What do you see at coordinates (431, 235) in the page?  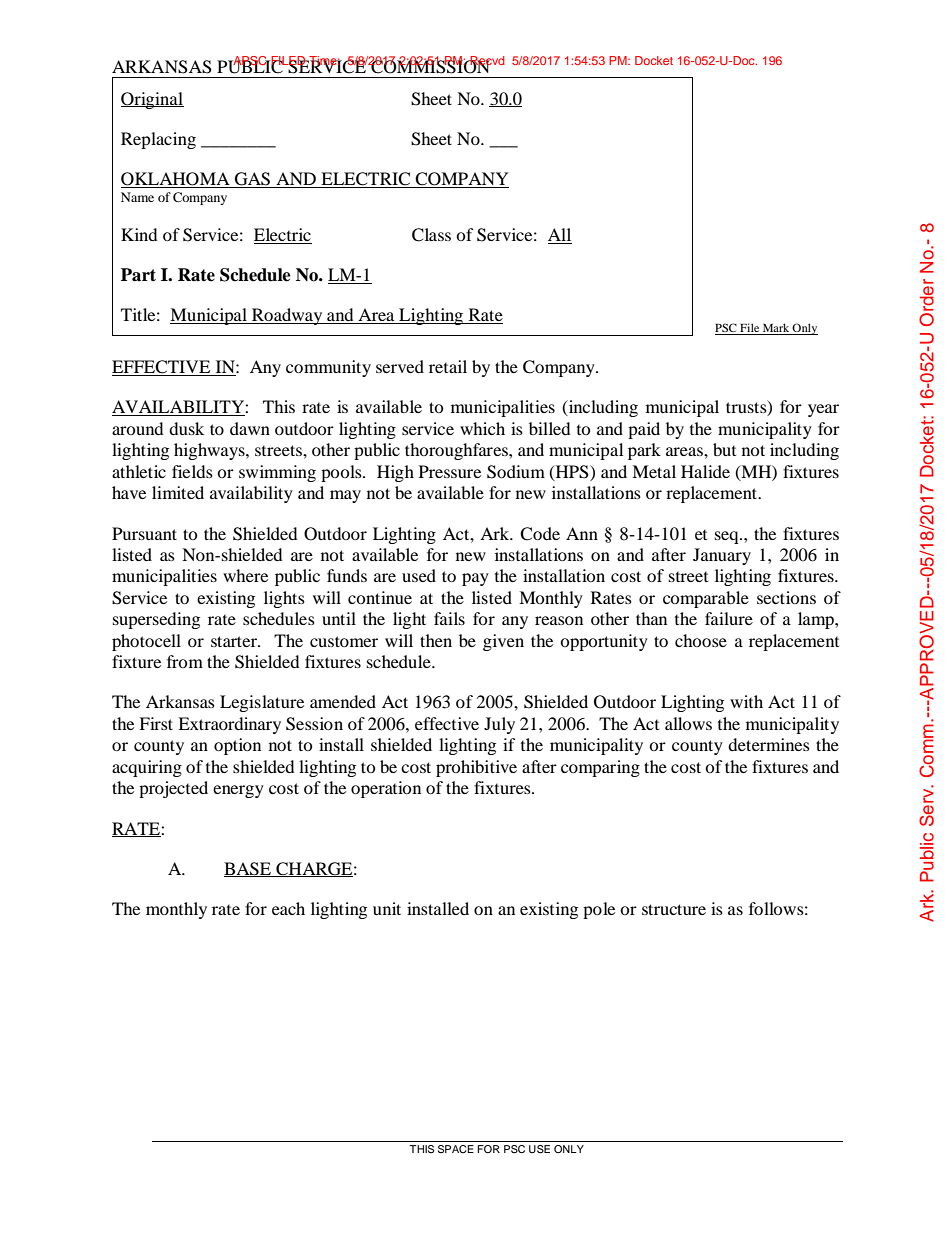 I see `Class` at bounding box center [431, 235].
